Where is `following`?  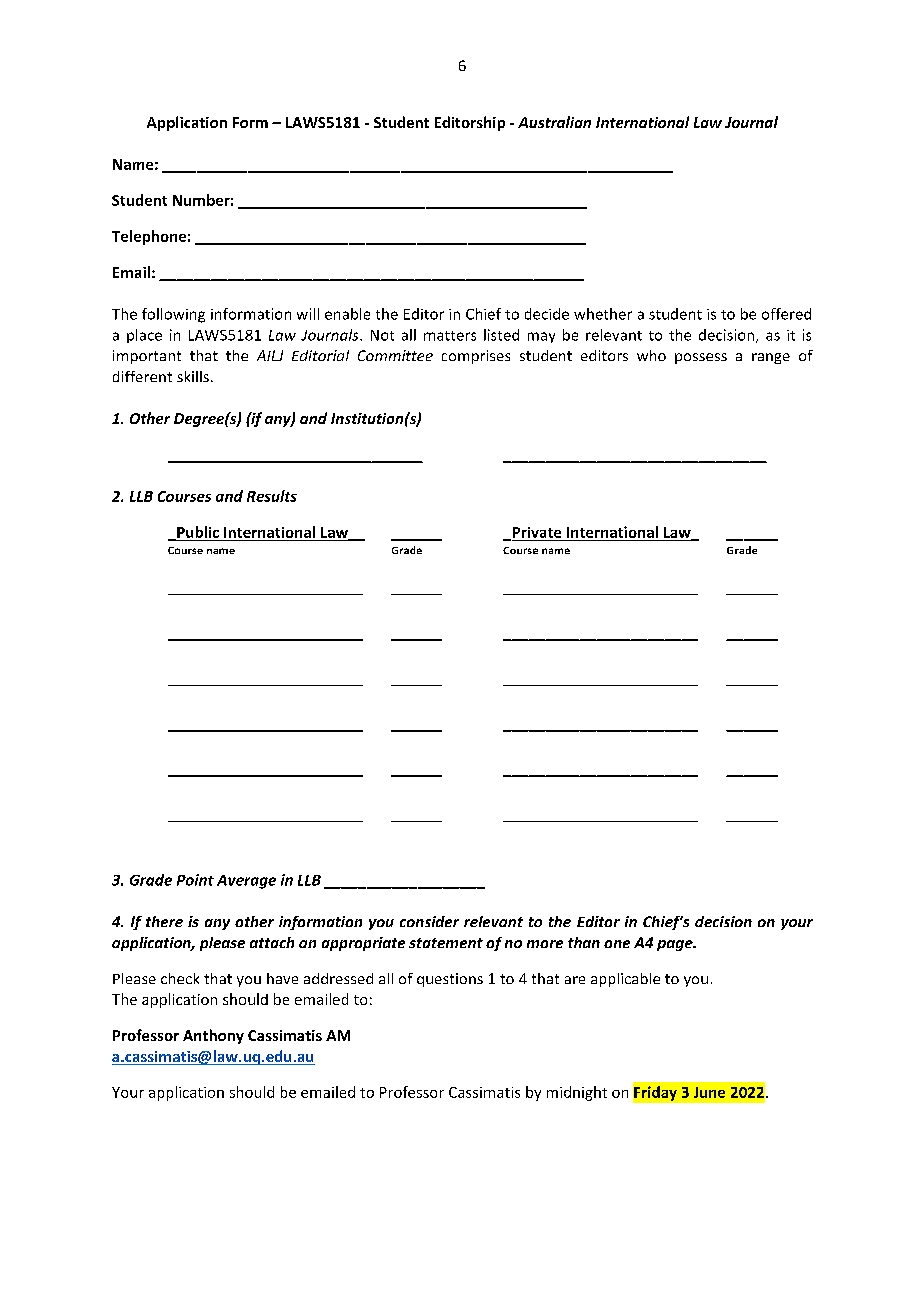 following is located at coordinates (173, 315).
